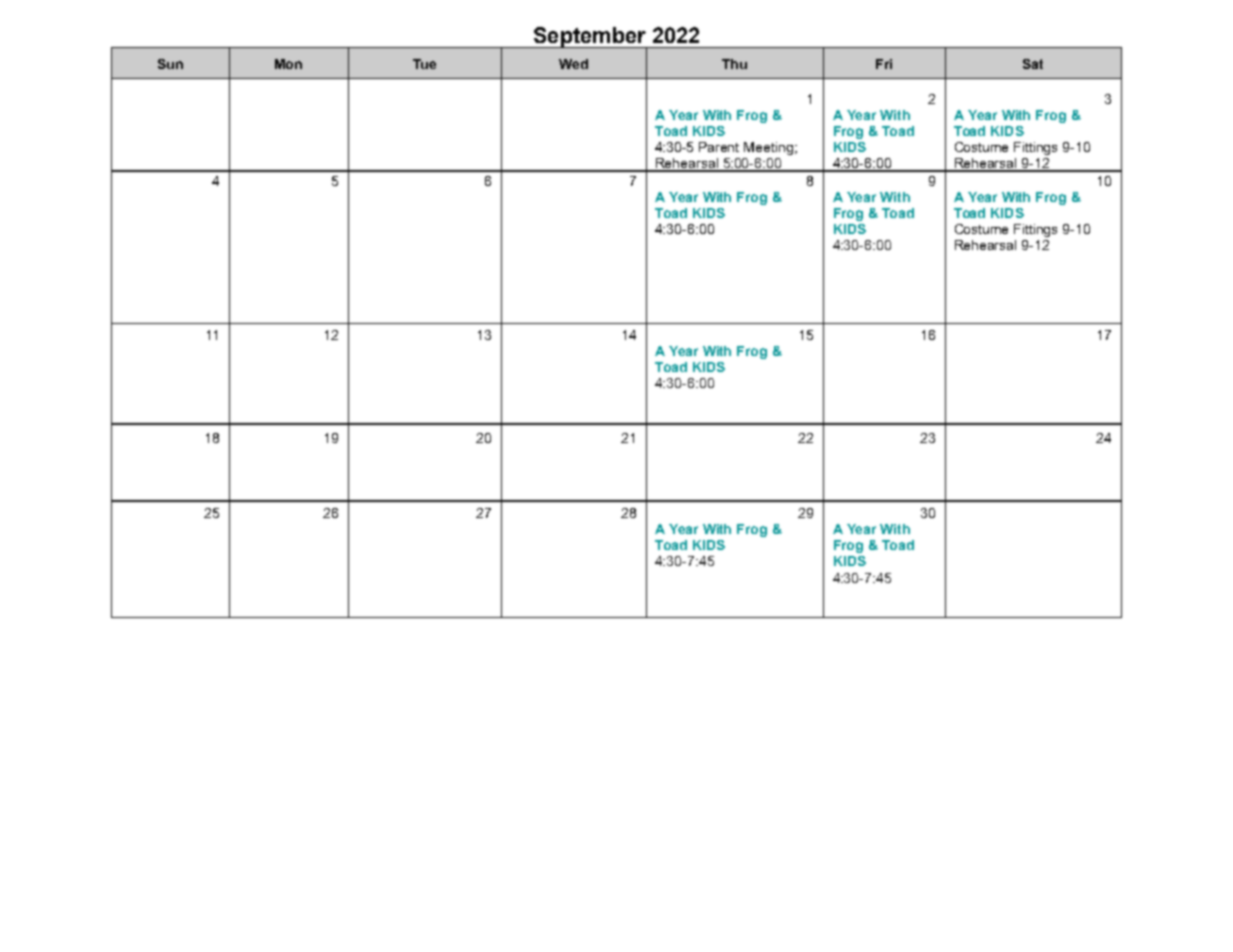  What do you see at coordinates (768, 148) in the page?
I see `Meeting` at bounding box center [768, 148].
